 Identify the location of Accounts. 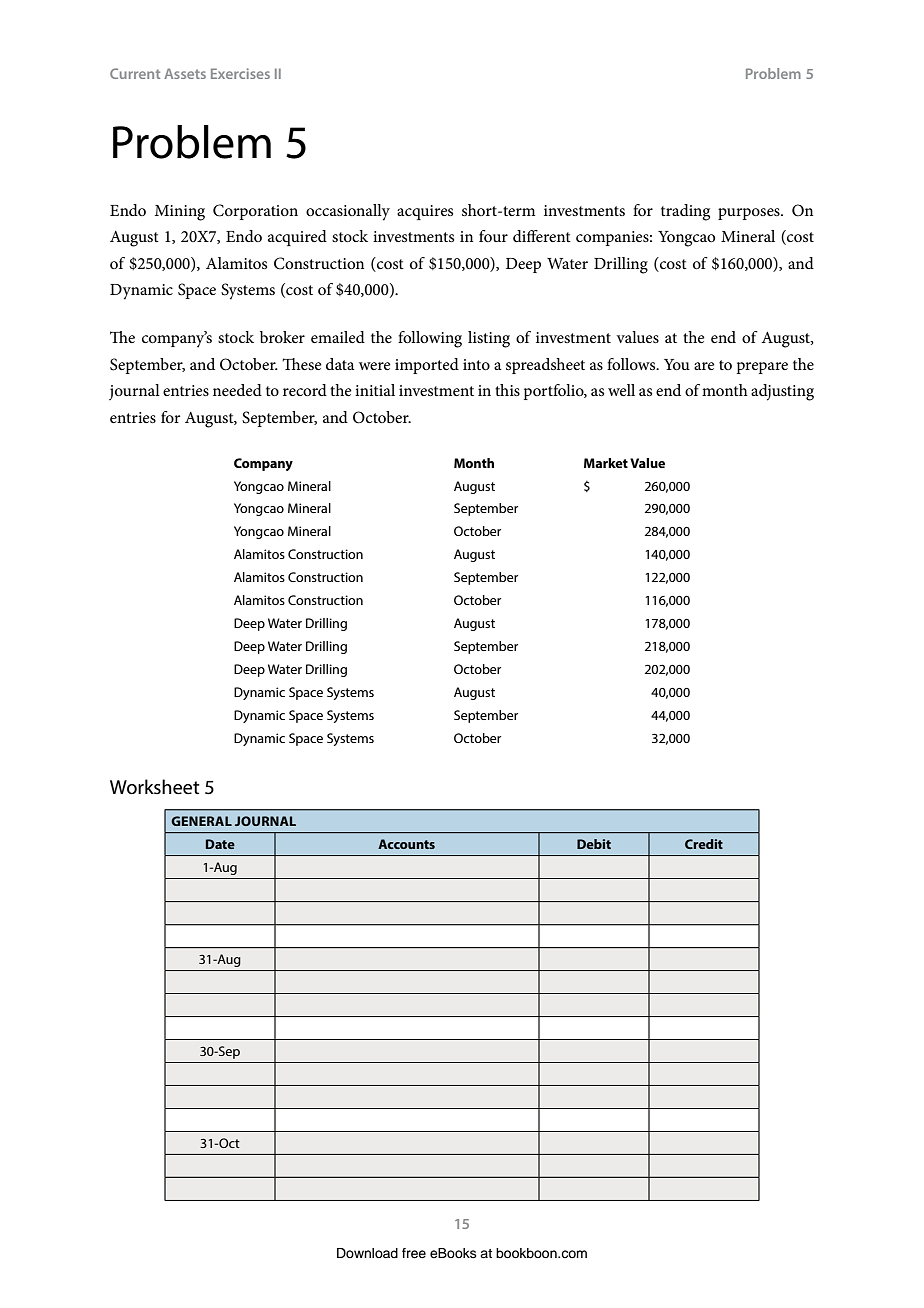
(406, 844).
